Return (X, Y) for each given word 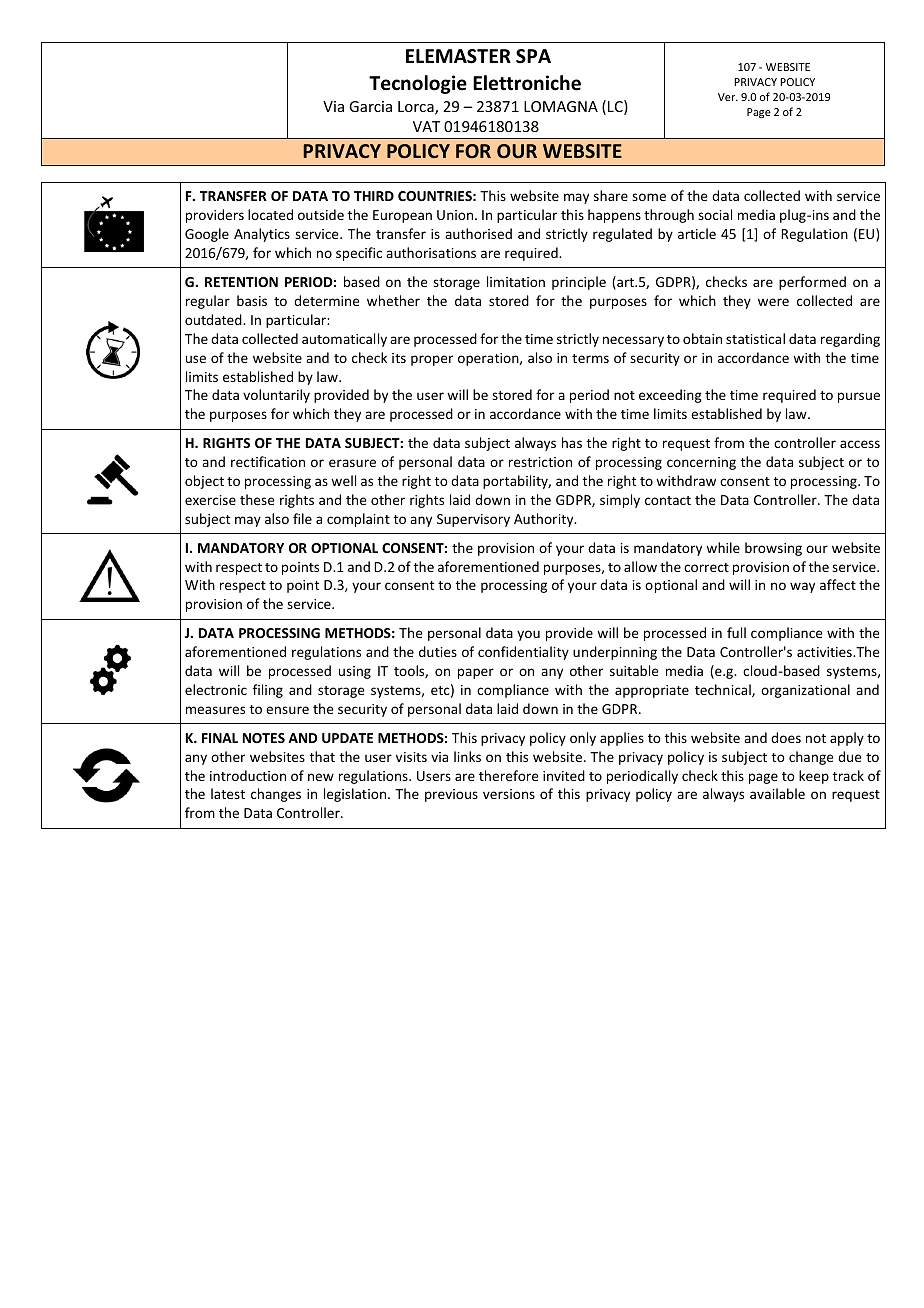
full (736, 632)
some (649, 197)
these (257, 499)
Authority (545, 520)
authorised (478, 233)
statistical (755, 338)
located (270, 214)
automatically (344, 340)
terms (590, 358)
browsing (773, 549)
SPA (533, 56)
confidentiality (523, 653)
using (355, 672)
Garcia (370, 106)
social (715, 214)
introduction (248, 775)
